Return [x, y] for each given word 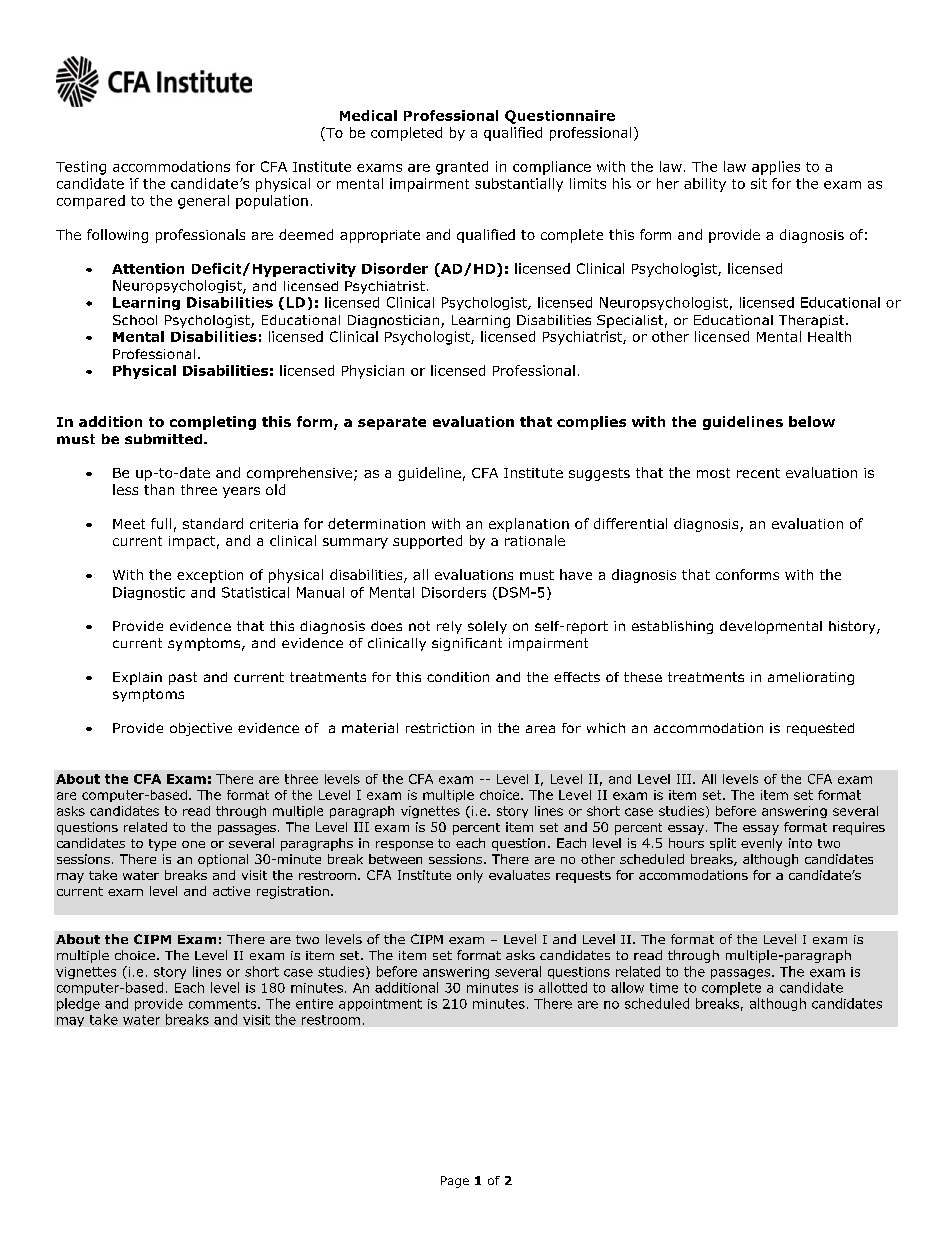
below [812, 421]
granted [462, 168]
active [231, 891]
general [203, 202]
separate [392, 423]
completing [213, 423]
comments [224, 1004]
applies [776, 168]
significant [467, 644]
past [183, 678]
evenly [761, 844]
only [470, 876]
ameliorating [811, 678]
